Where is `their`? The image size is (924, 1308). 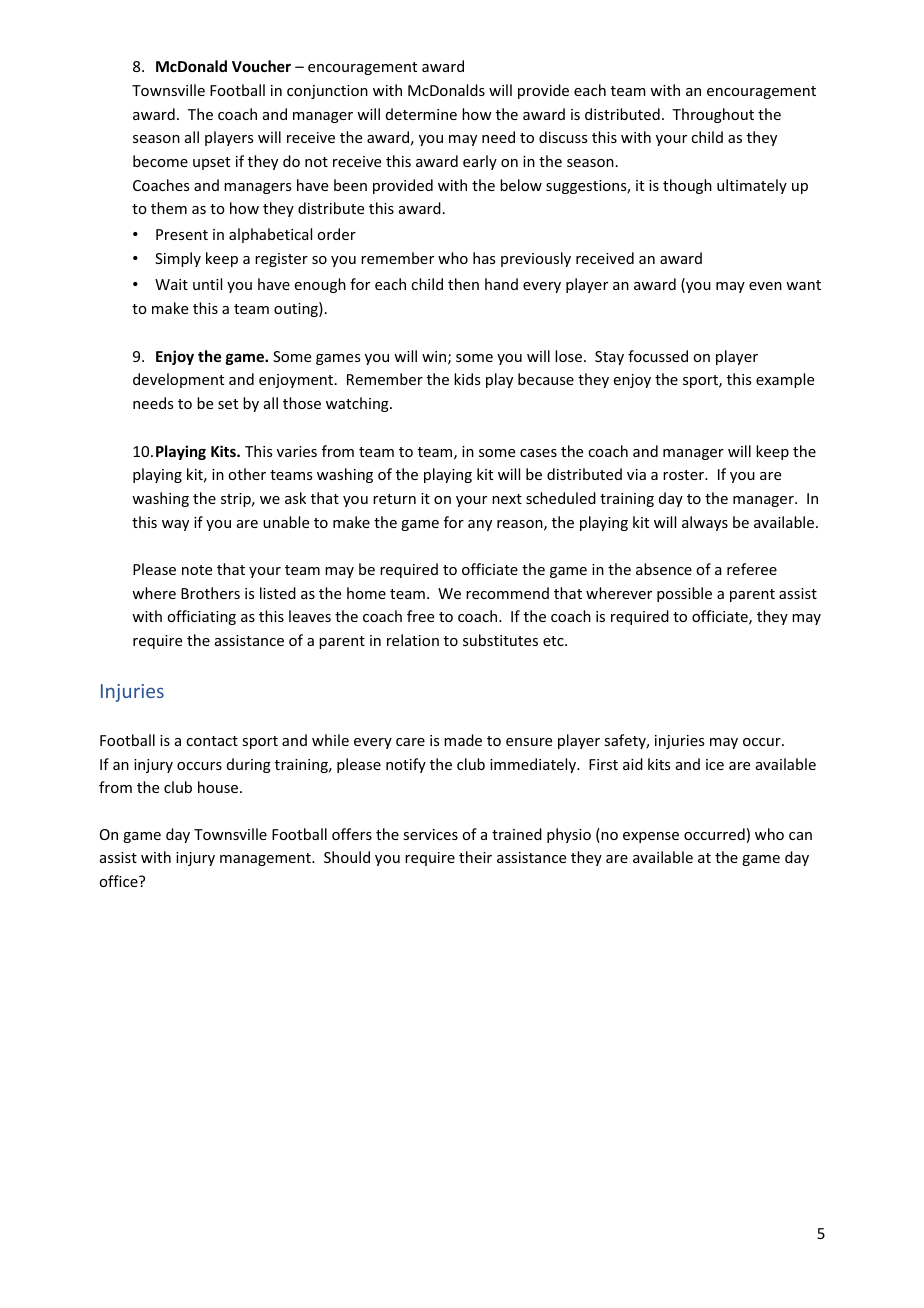
their is located at coordinates (475, 857).
